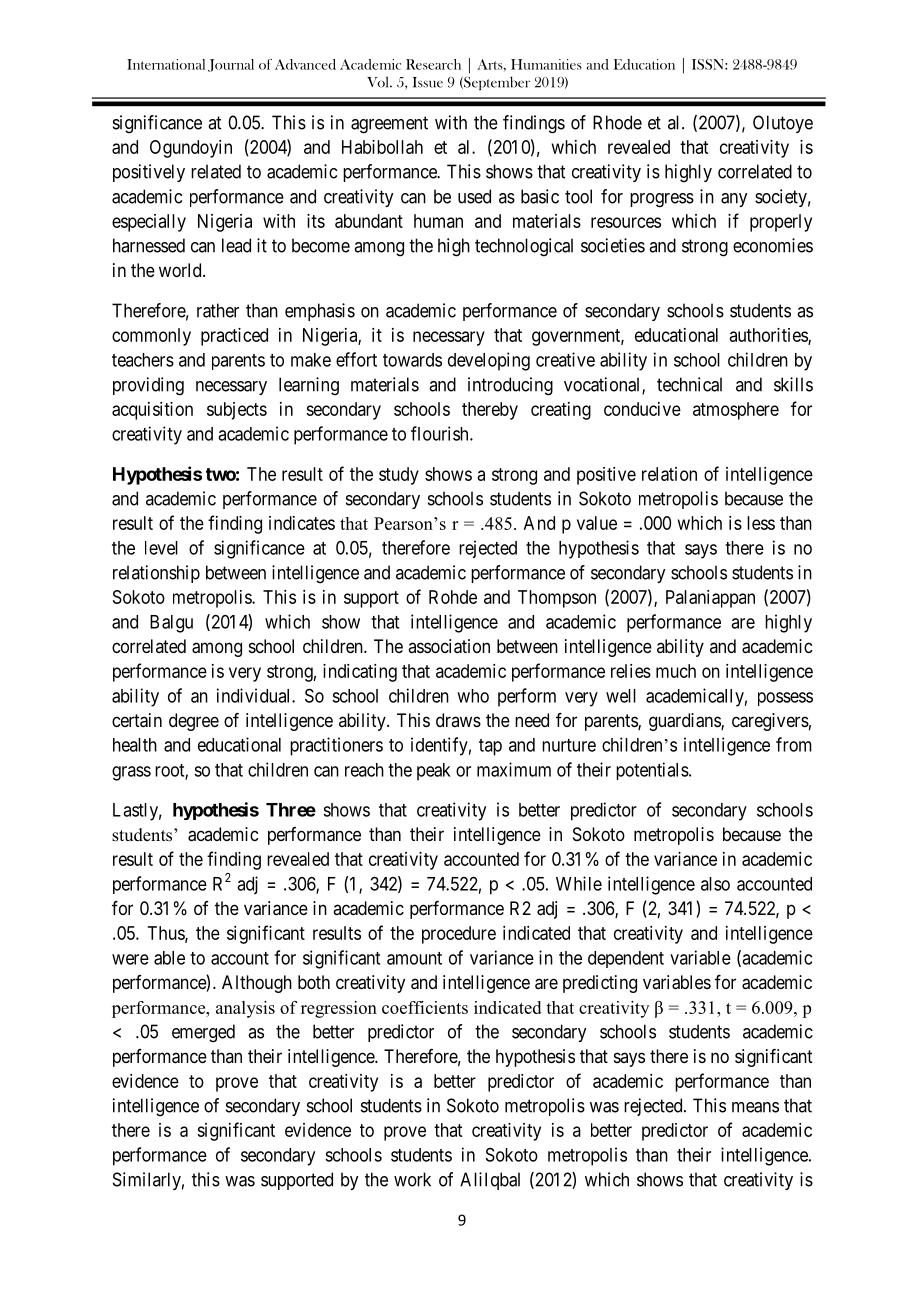 Image resolution: width=924 pixels, height=1307 pixels. Describe the element at coordinates (412, 1179) in the screenshot. I see `work` at that location.
